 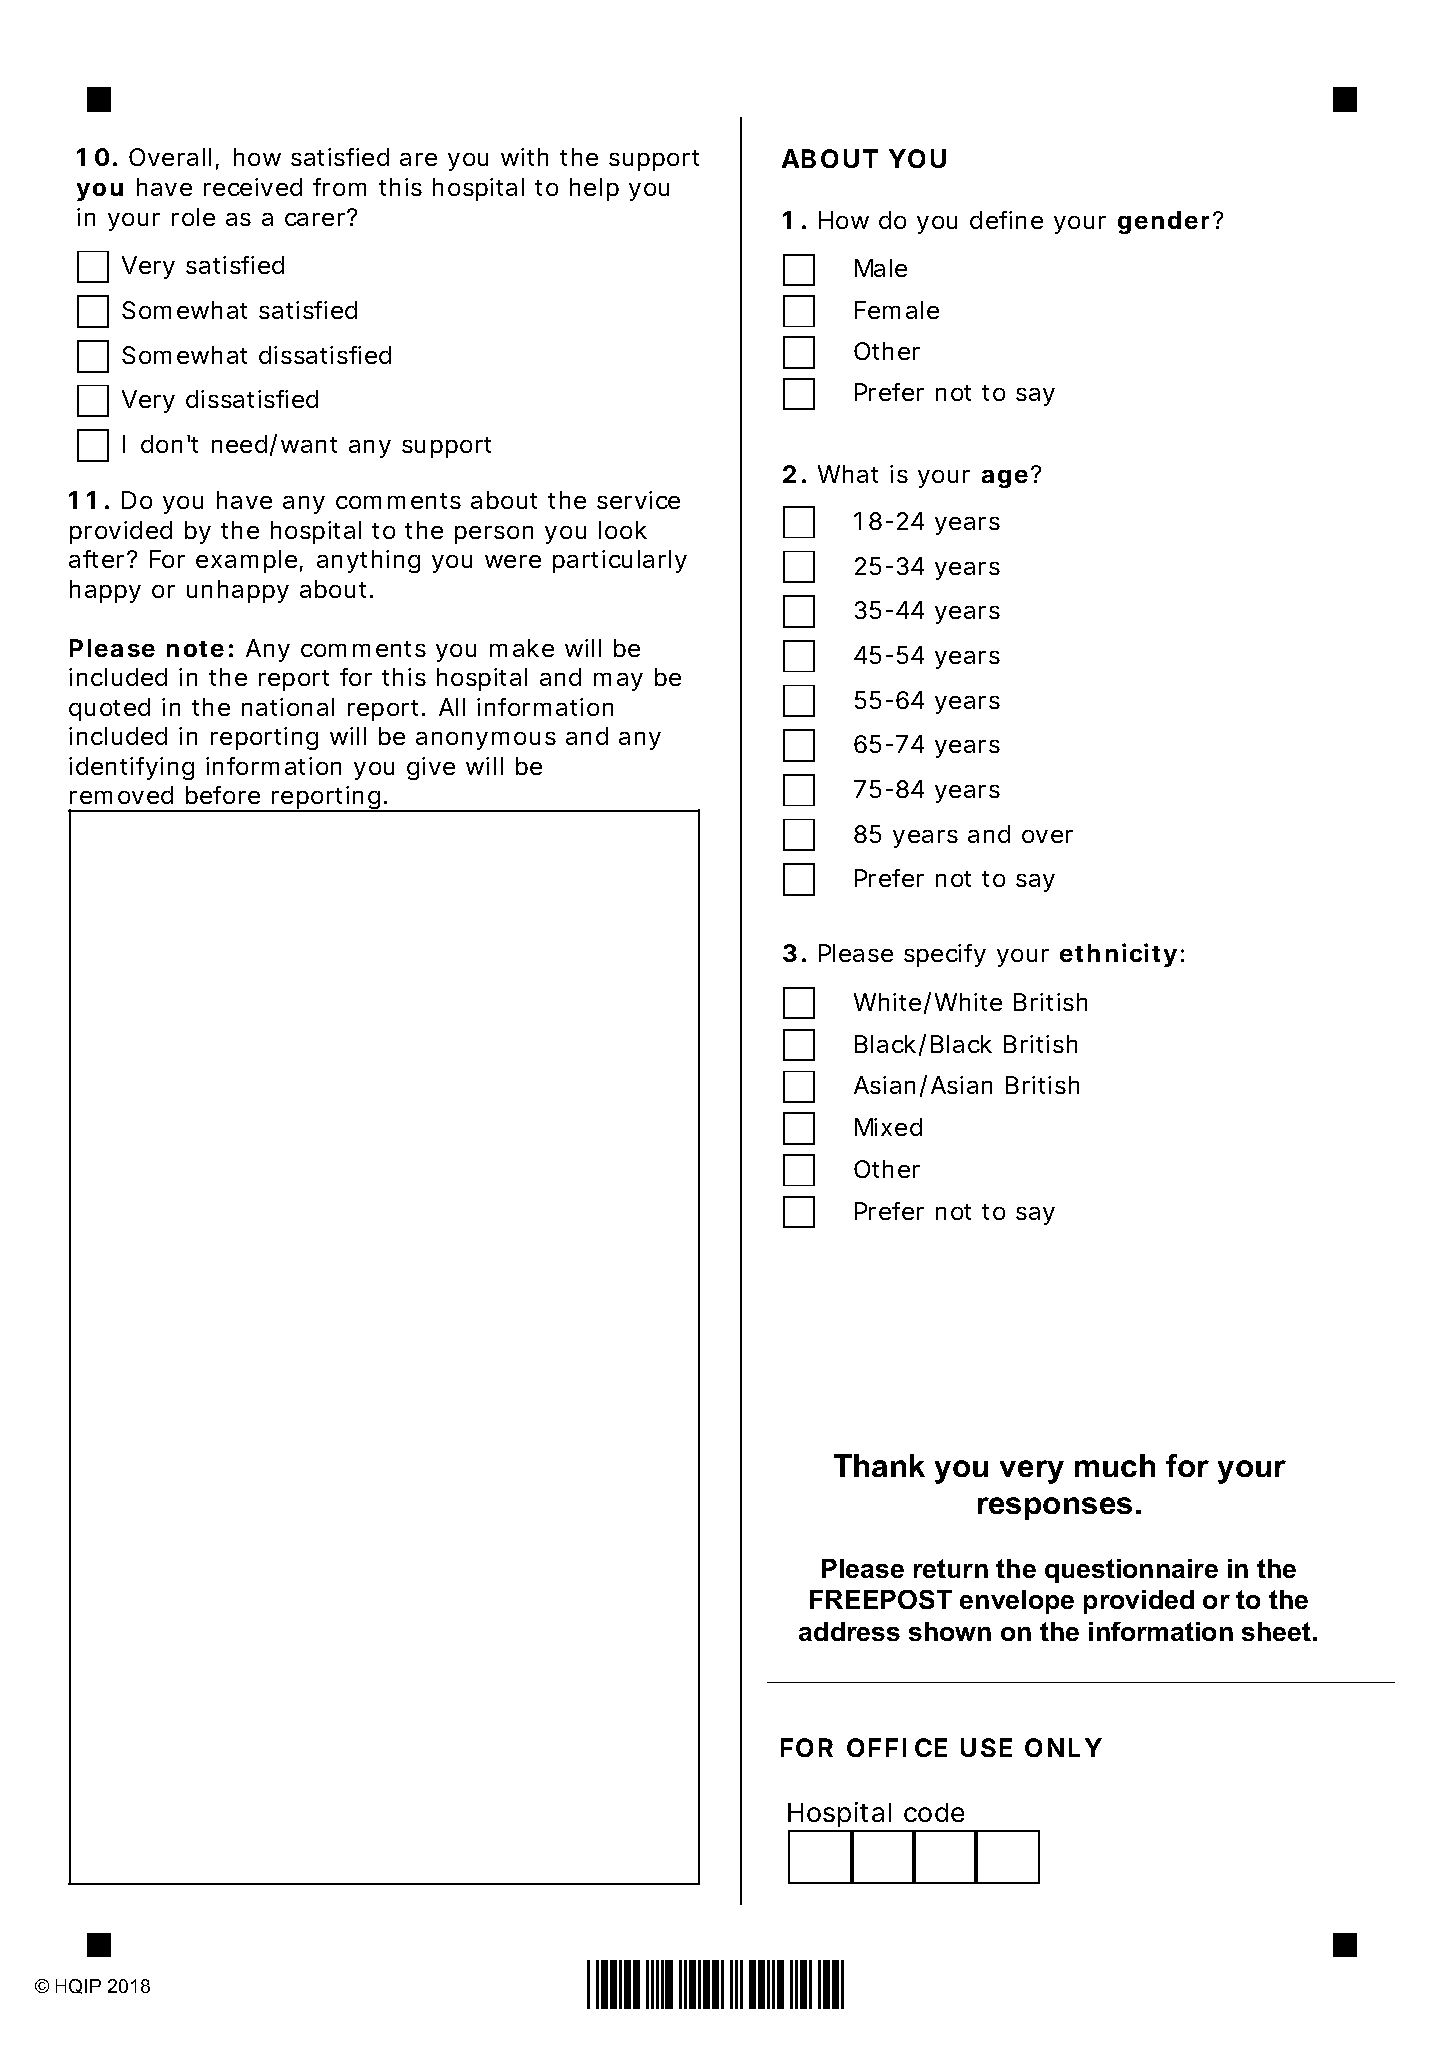 I want to click on ethnicity, so click(x=1118, y=955).
